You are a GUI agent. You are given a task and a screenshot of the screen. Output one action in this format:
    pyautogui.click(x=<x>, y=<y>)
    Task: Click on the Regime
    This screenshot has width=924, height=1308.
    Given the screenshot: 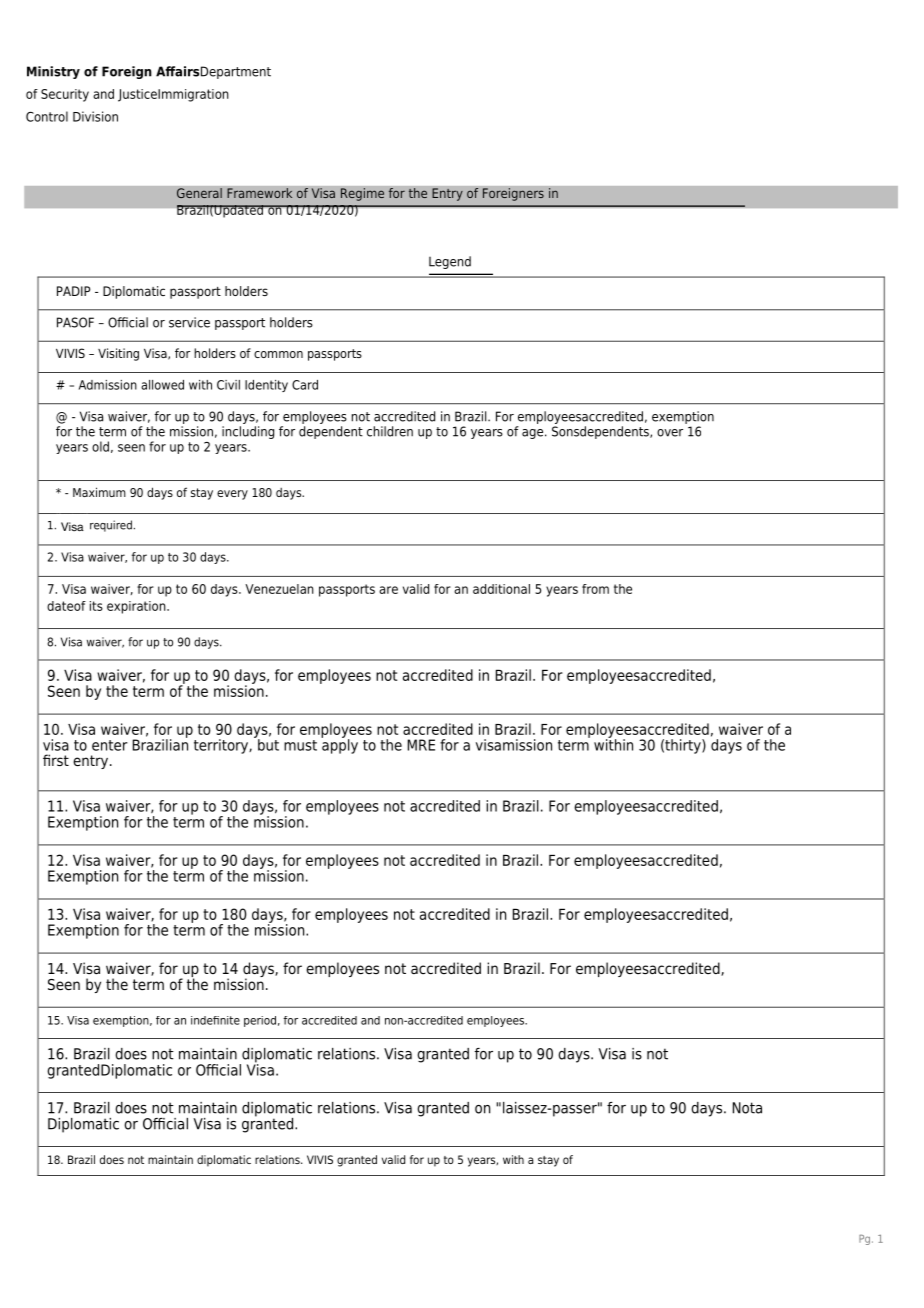 What is the action you would take?
    pyautogui.click(x=362, y=194)
